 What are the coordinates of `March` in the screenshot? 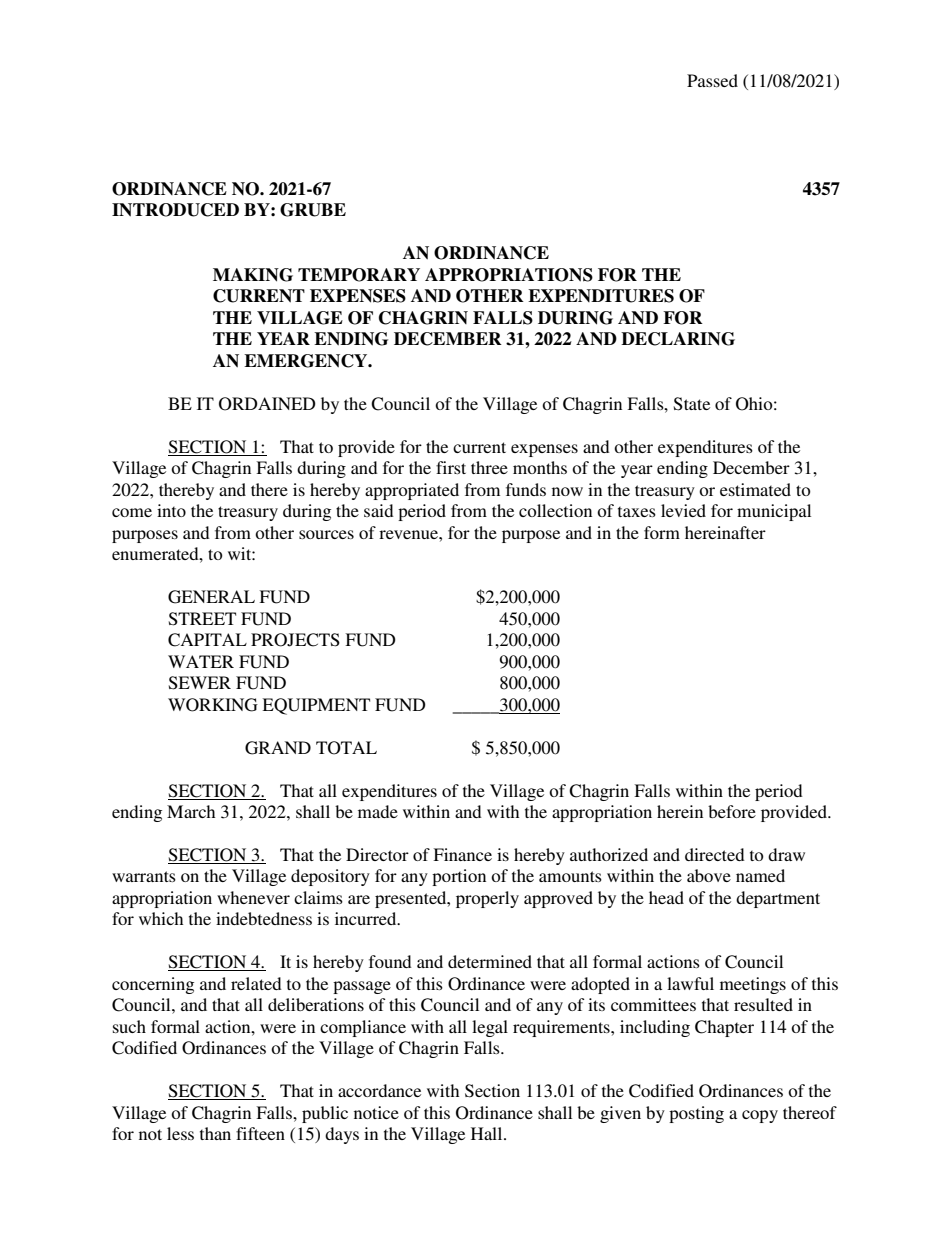 It's located at (191, 811).
